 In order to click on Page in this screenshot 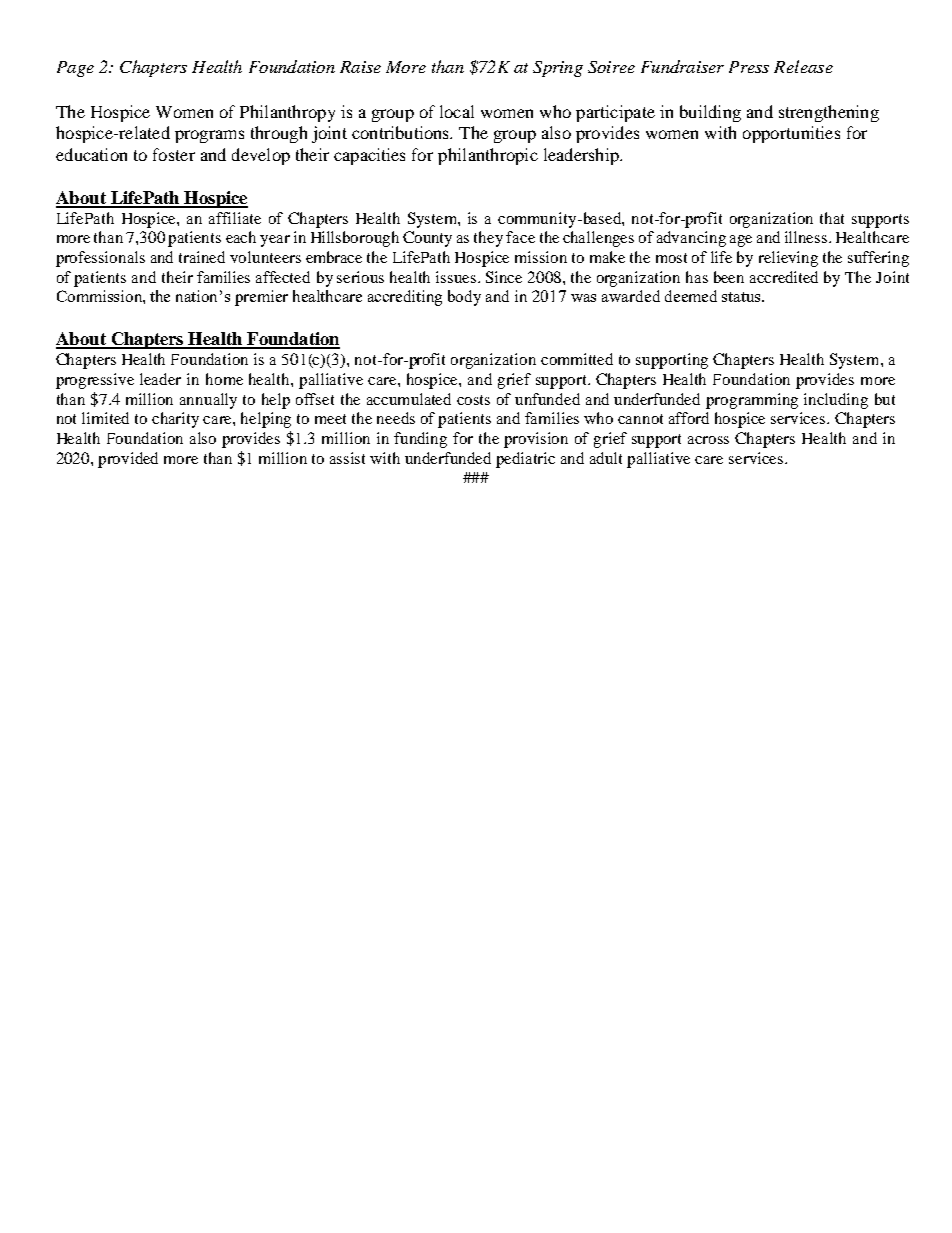, I will do `click(75, 69)`.
